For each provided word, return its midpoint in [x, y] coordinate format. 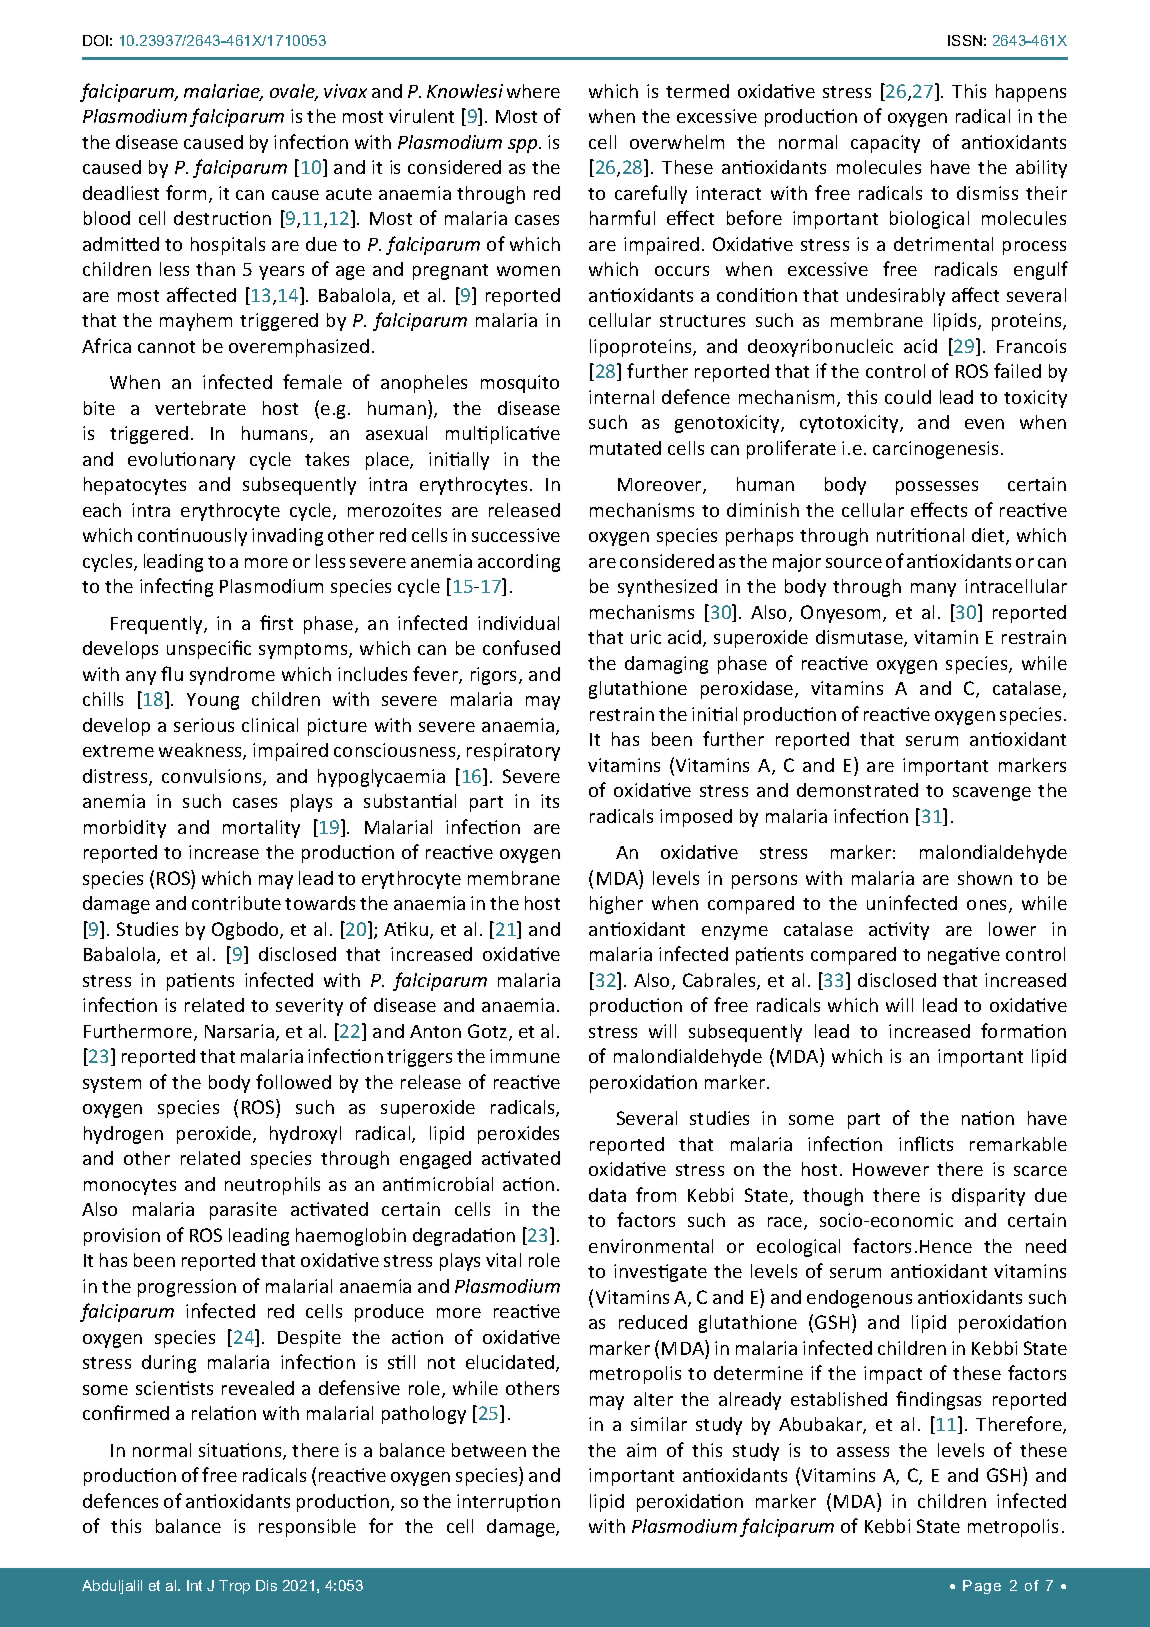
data [607, 1195]
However [891, 1169]
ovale [293, 92]
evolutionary [181, 461]
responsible [307, 1528]
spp [524, 146]
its [550, 801]
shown [985, 878]
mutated [625, 448]
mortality [261, 829]
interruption [508, 1503]
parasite [243, 1211]
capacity [885, 144]
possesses [937, 488]
